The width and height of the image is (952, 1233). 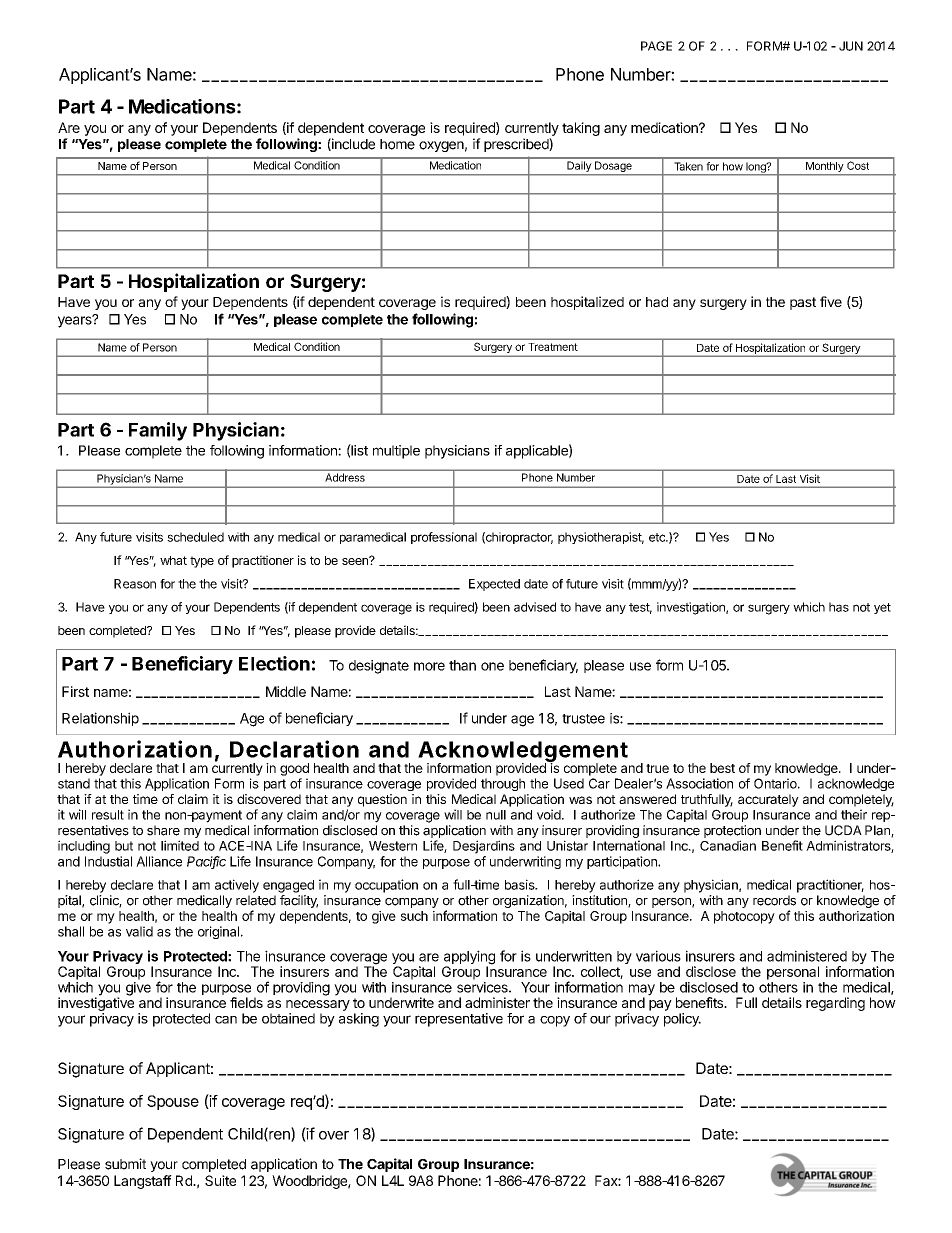 I want to click on taking, so click(x=581, y=129).
